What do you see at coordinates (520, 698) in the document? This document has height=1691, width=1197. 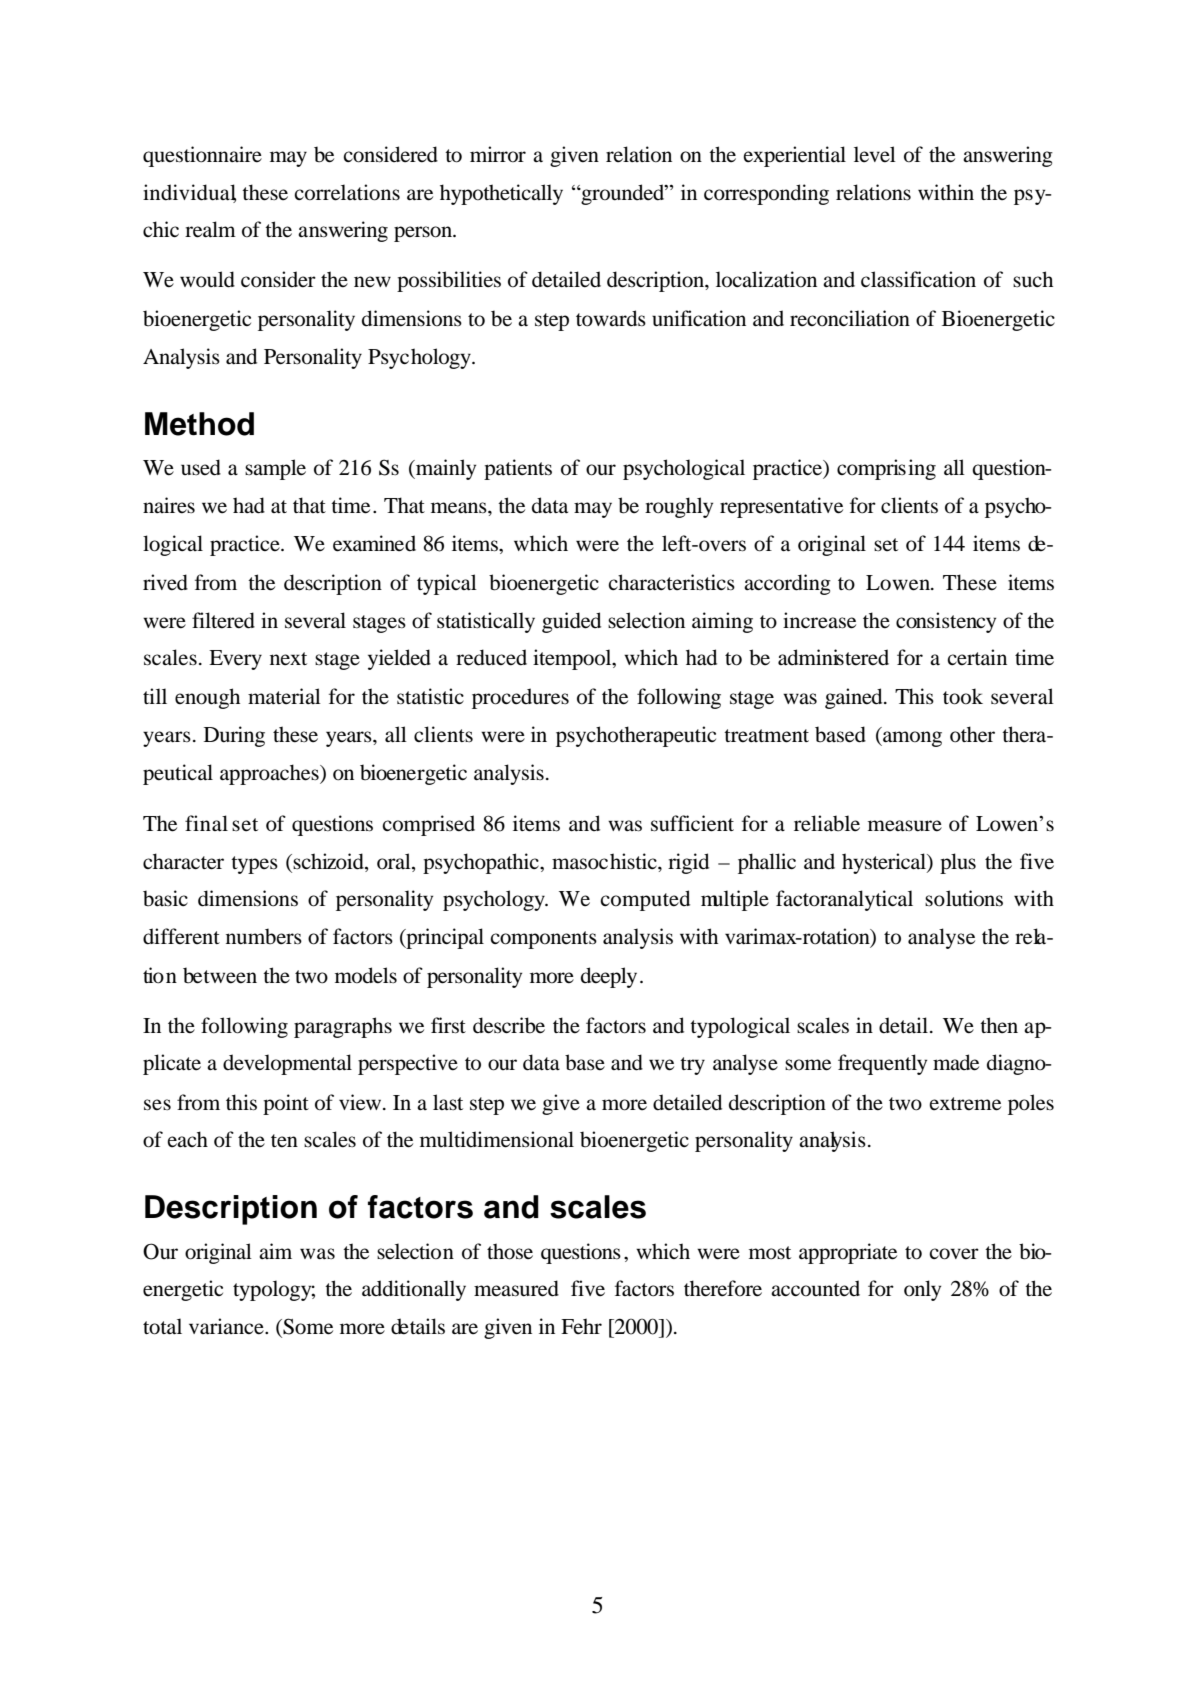 I see `procedures` at bounding box center [520, 698].
